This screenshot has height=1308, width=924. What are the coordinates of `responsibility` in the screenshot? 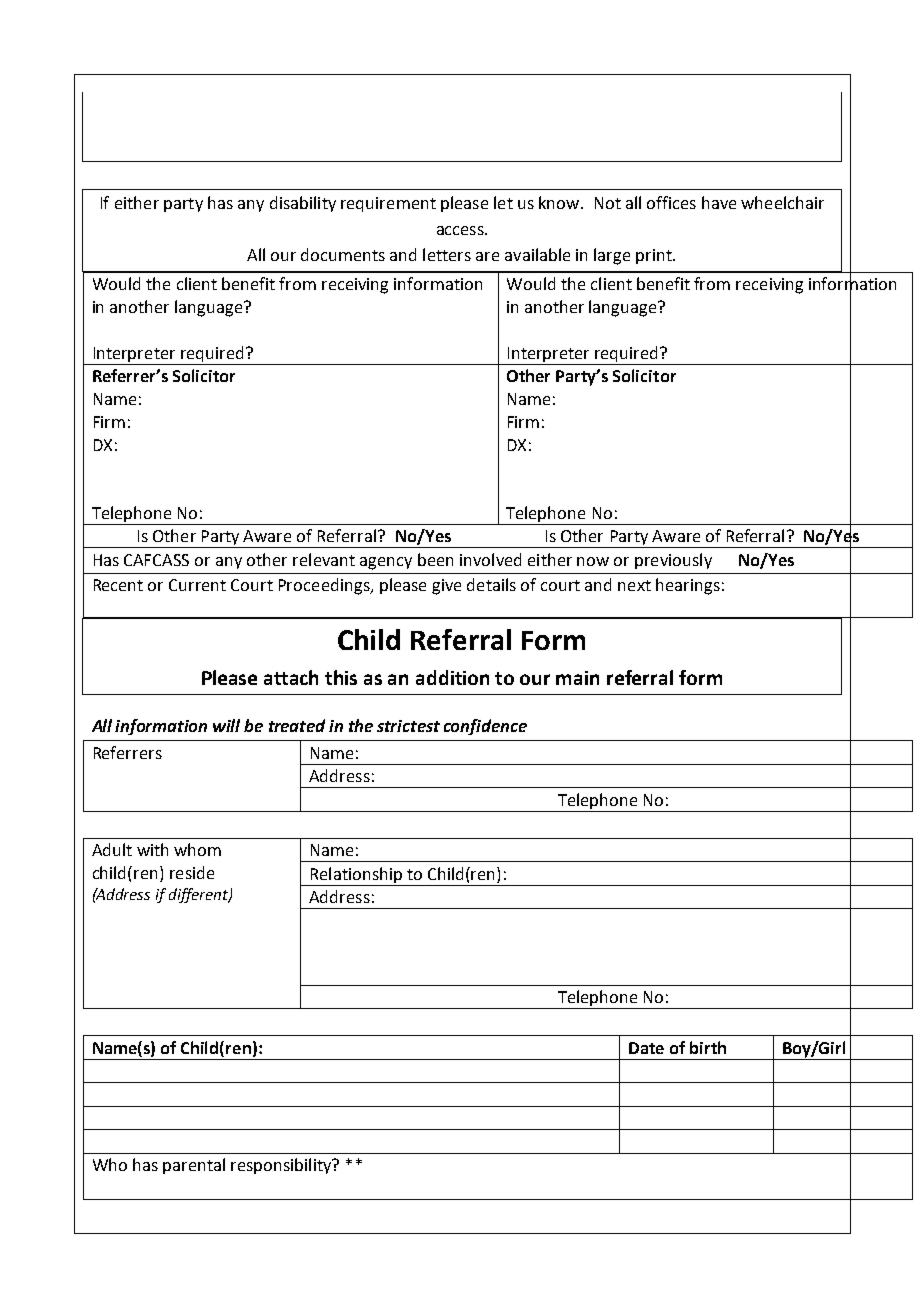 It's located at (282, 1166).
